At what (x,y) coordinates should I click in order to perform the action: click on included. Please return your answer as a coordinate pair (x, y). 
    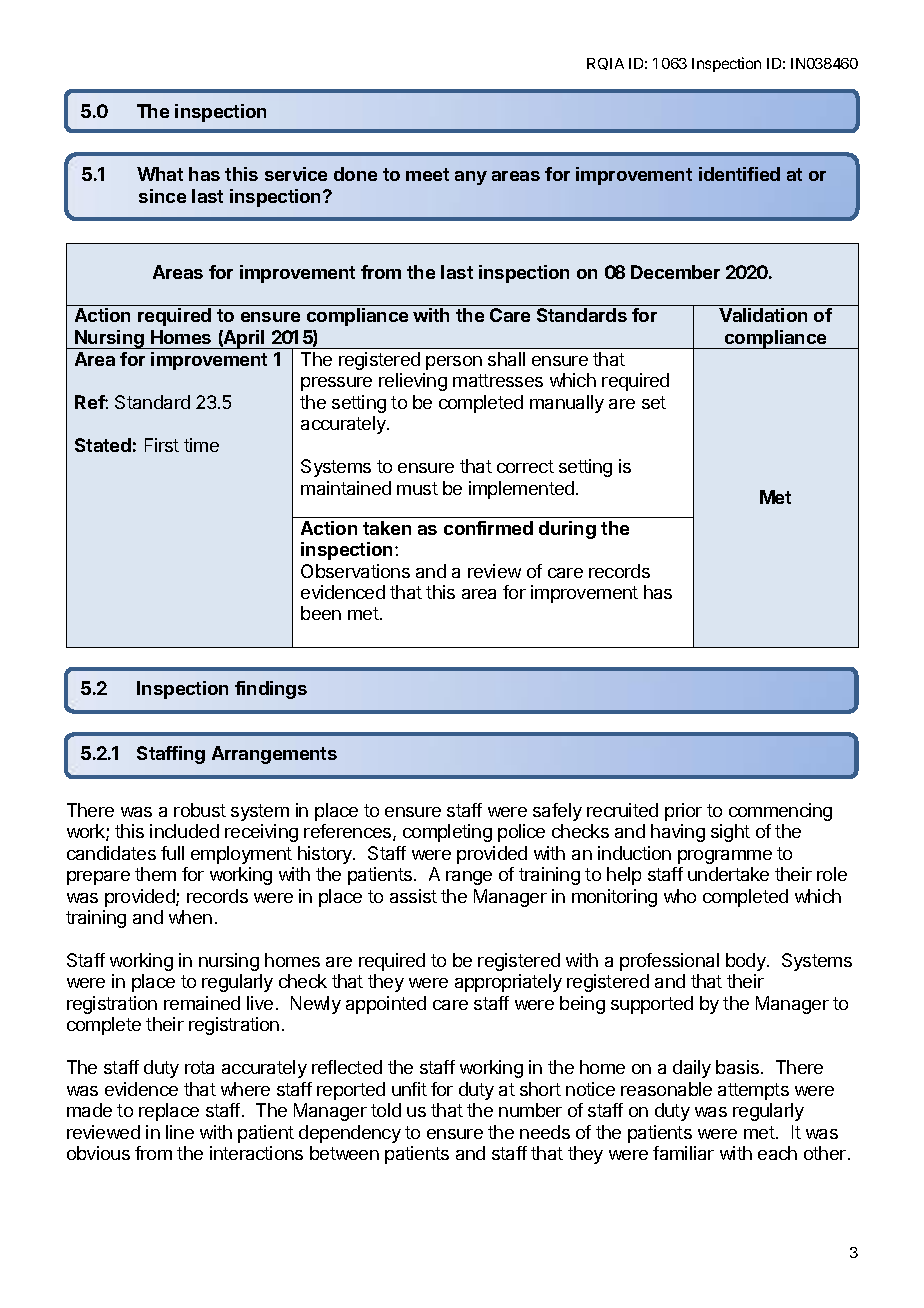
    Looking at the image, I should click on (184, 831).
